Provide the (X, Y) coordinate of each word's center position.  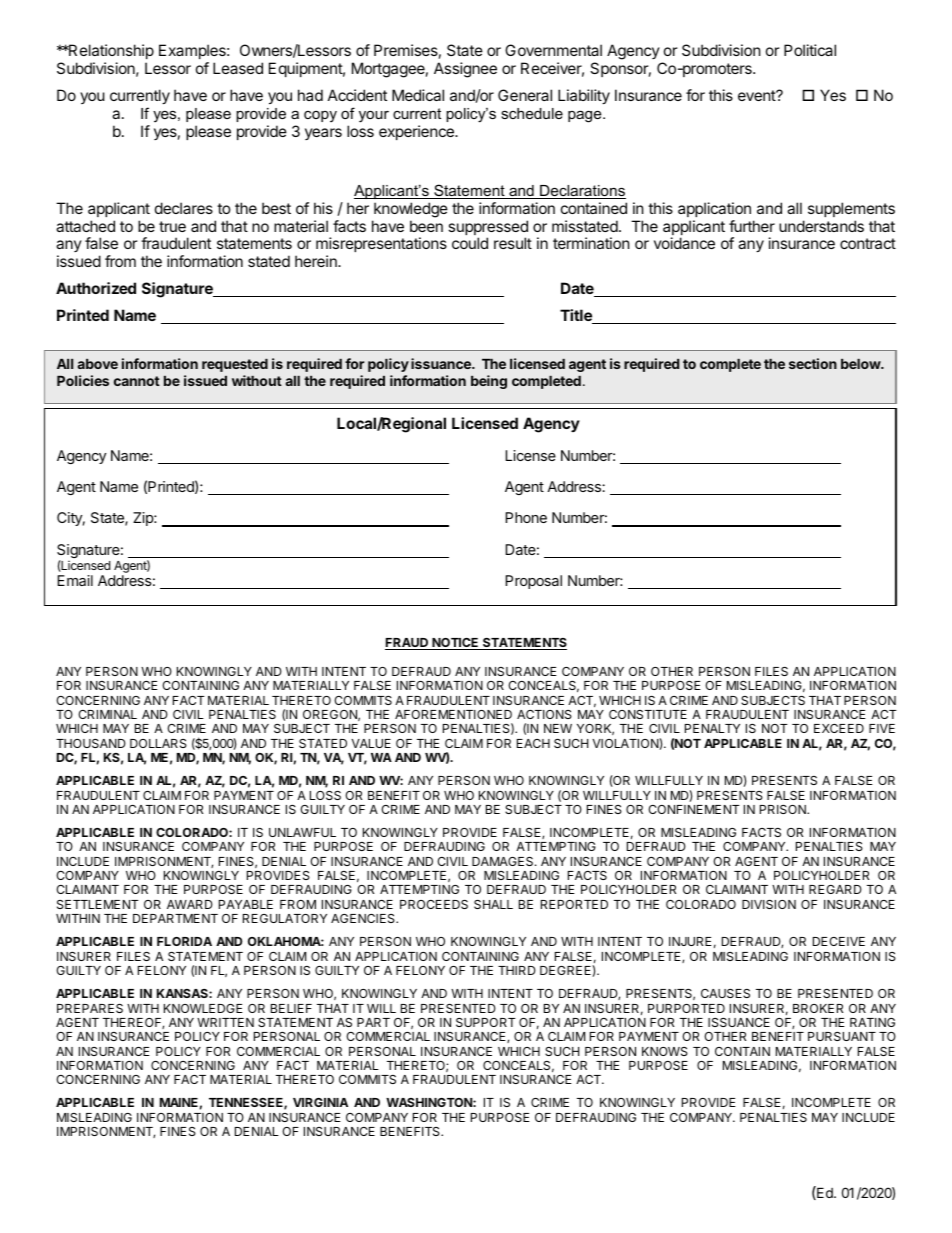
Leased (238, 68)
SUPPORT (486, 1022)
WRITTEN (225, 1022)
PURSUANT (842, 1036)
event (757, 95)
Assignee (465, 70)
